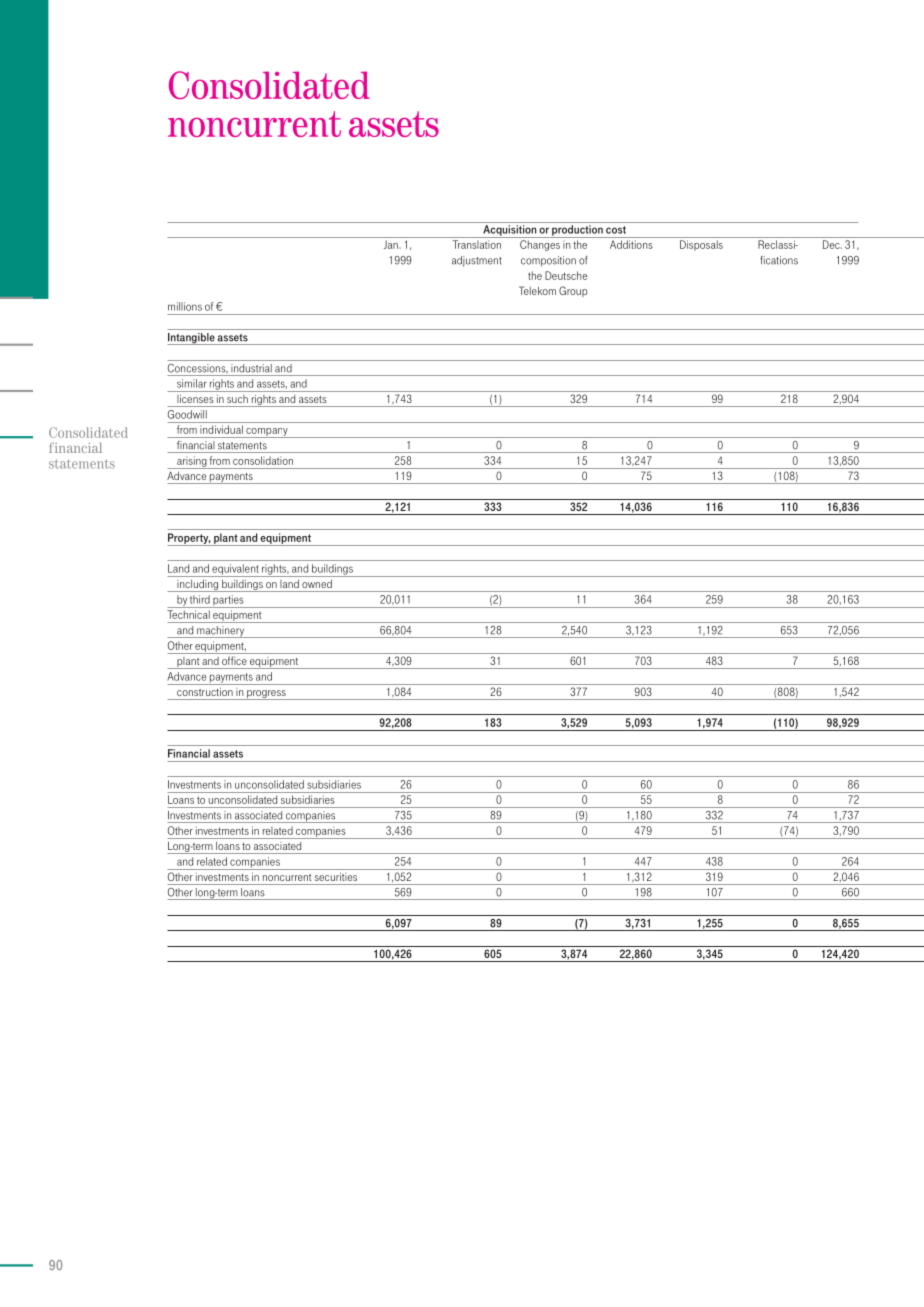  I want to click on Additions, so click(631, 244).
